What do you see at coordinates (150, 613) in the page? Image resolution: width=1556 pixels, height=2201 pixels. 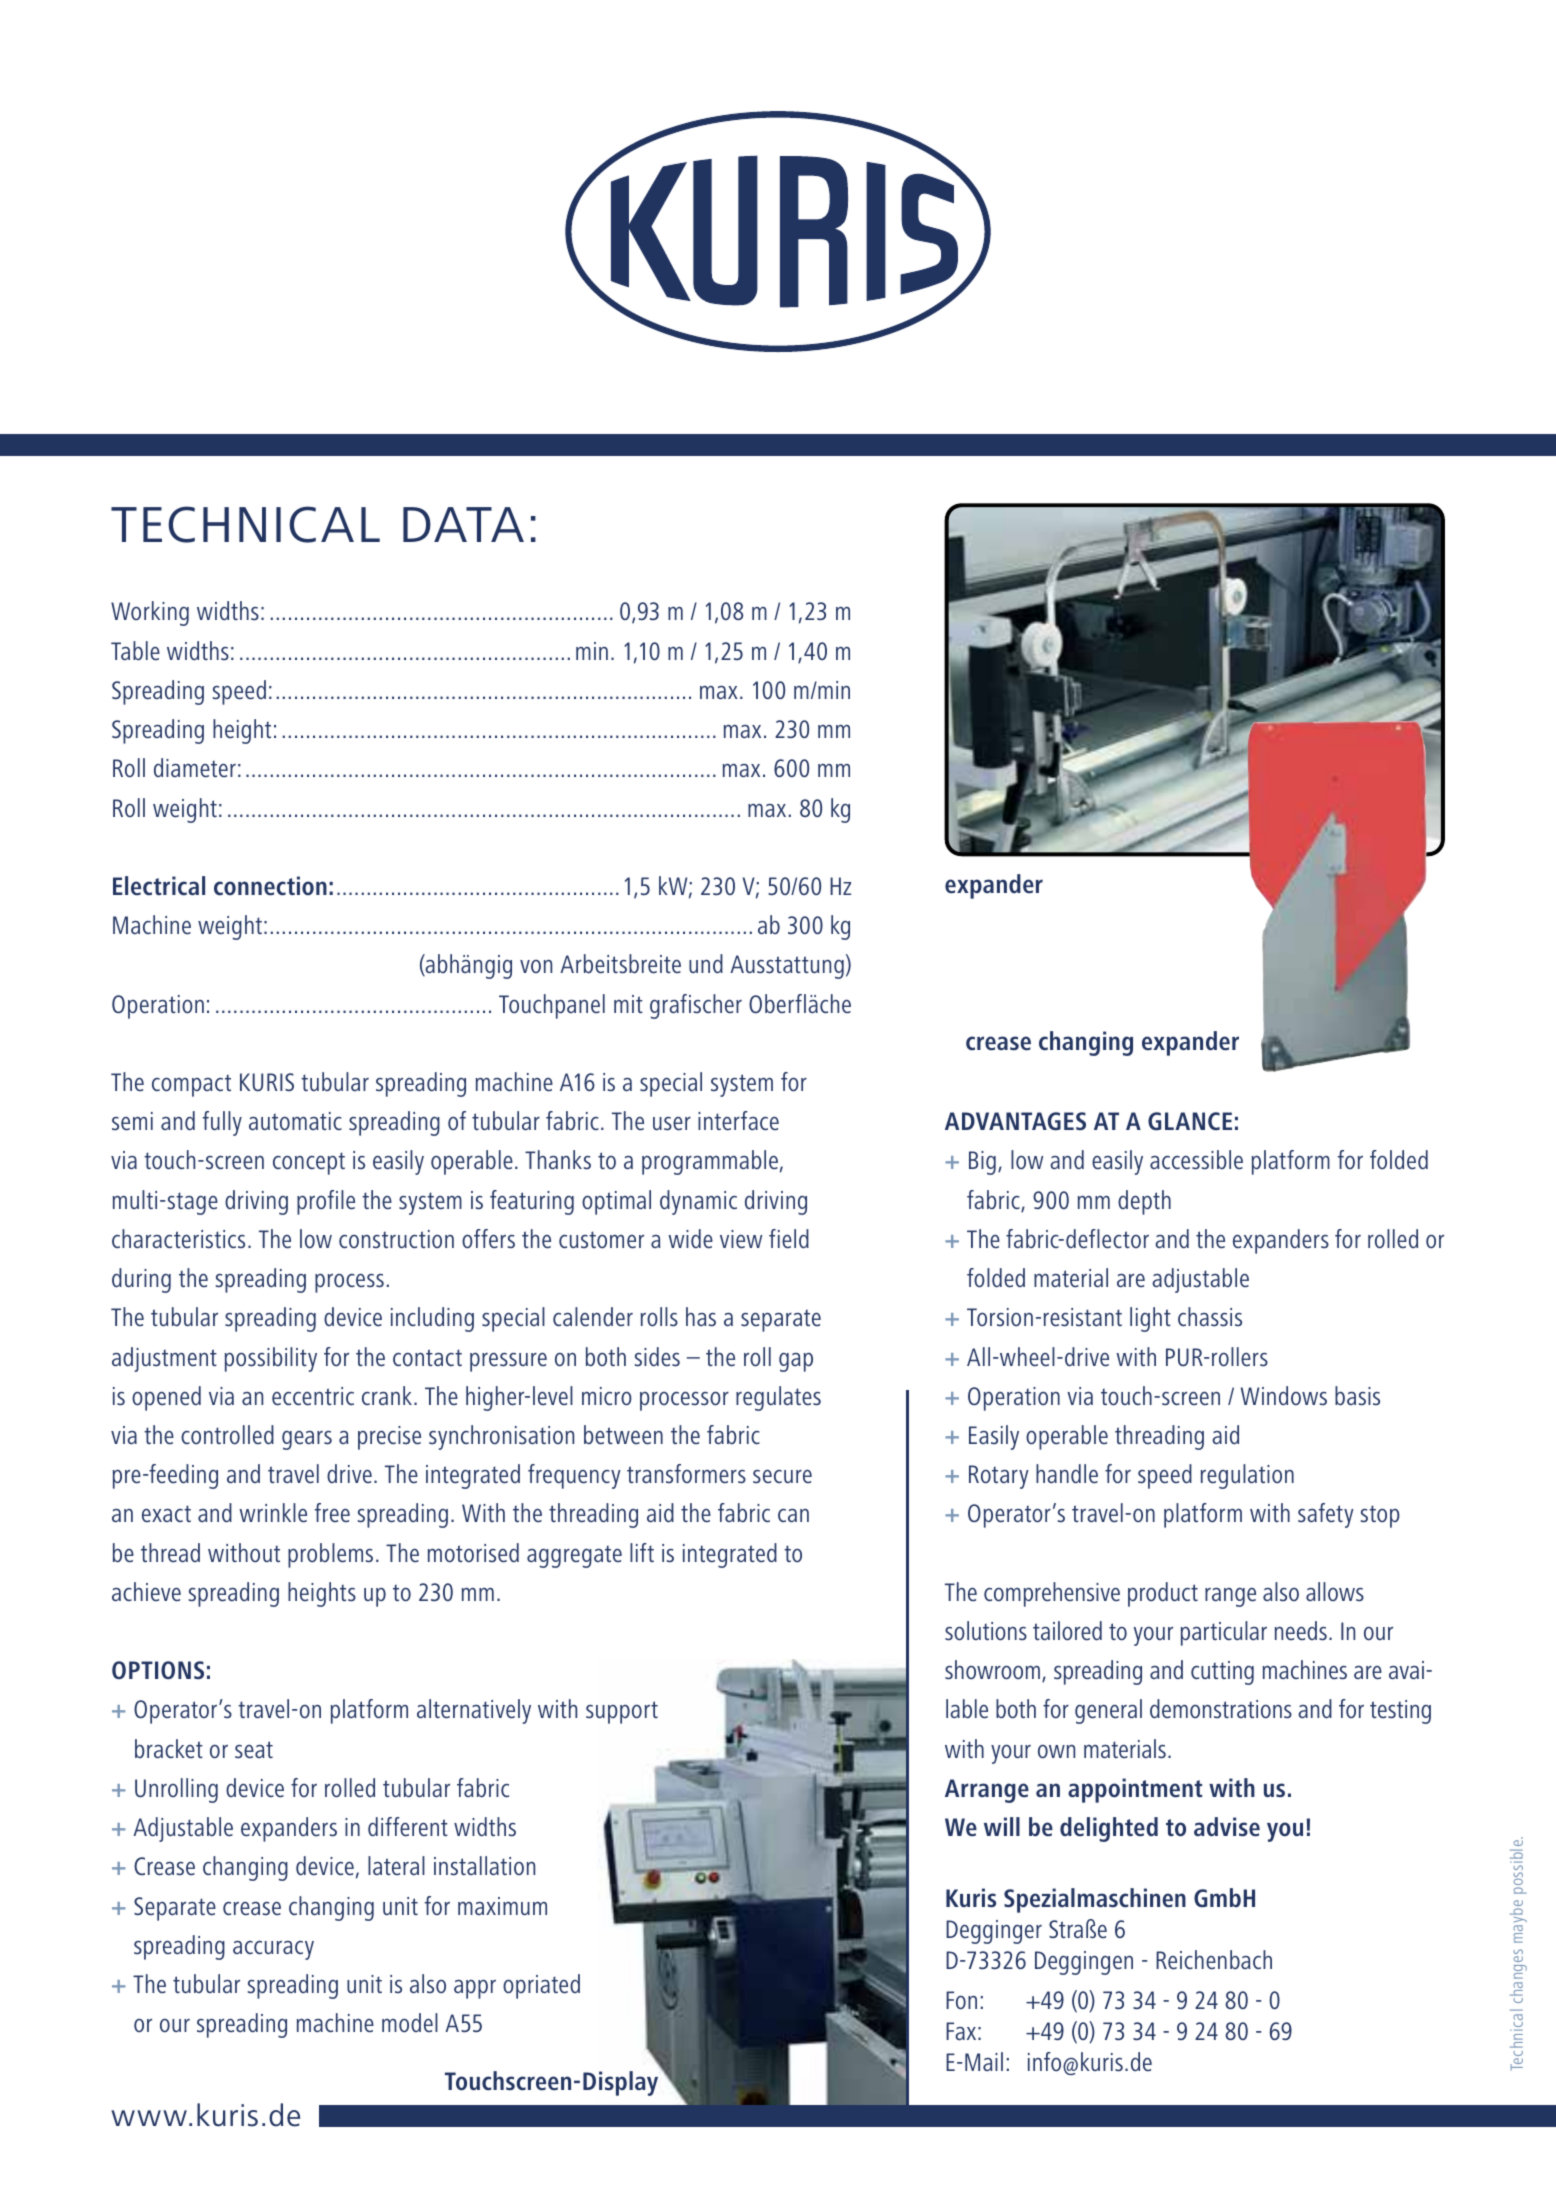 I see `Working` at bounding box center [150, 613].
